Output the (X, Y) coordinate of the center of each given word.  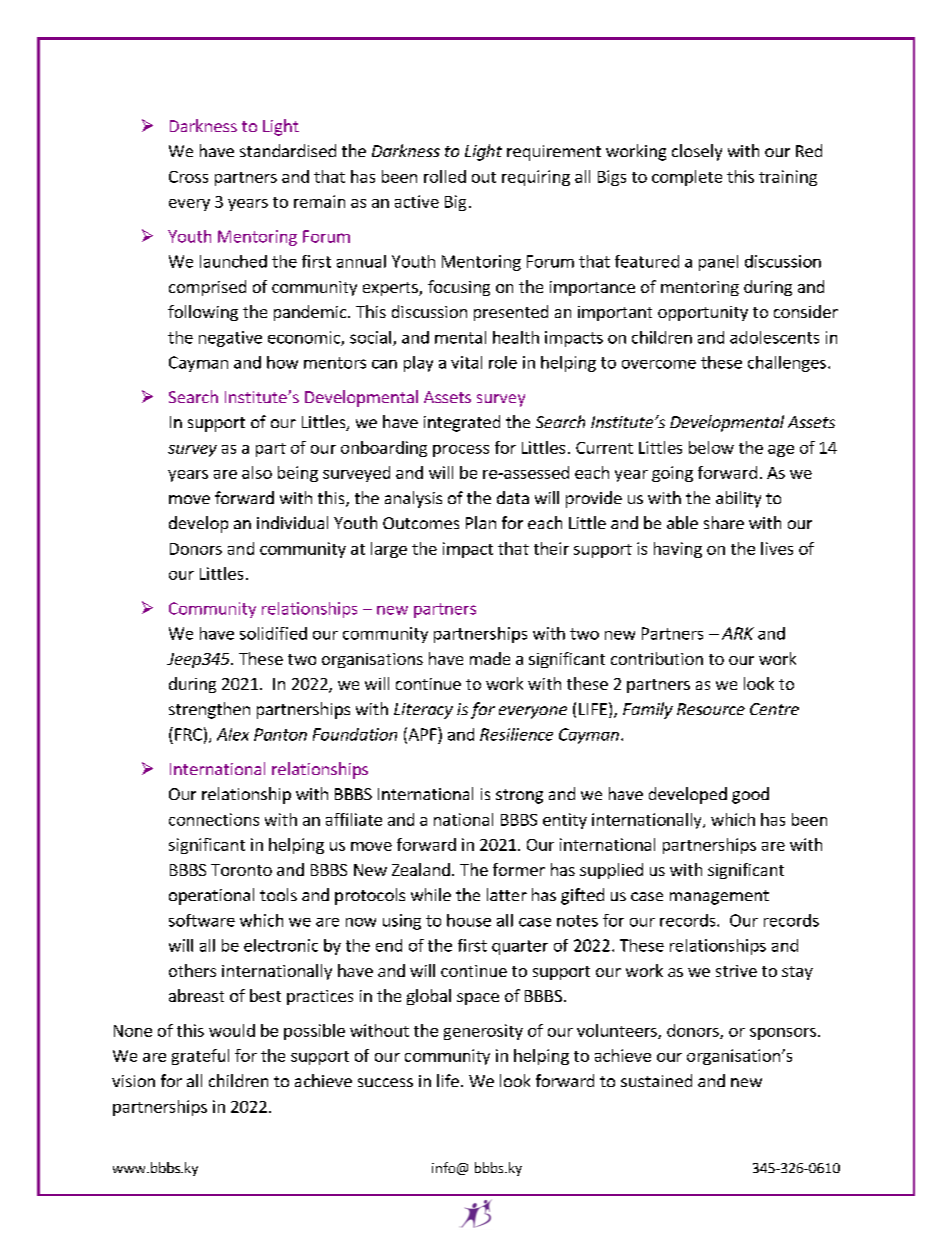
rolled (445, 176)
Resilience (516, 734)
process (461, 451)
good (750, 795)
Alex (233, 734)
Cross (188, 177)
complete (687, 178)
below (711, 447)
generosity (483, 1032)
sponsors (783, 1034)
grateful (200, 1057)
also (257, 472)
